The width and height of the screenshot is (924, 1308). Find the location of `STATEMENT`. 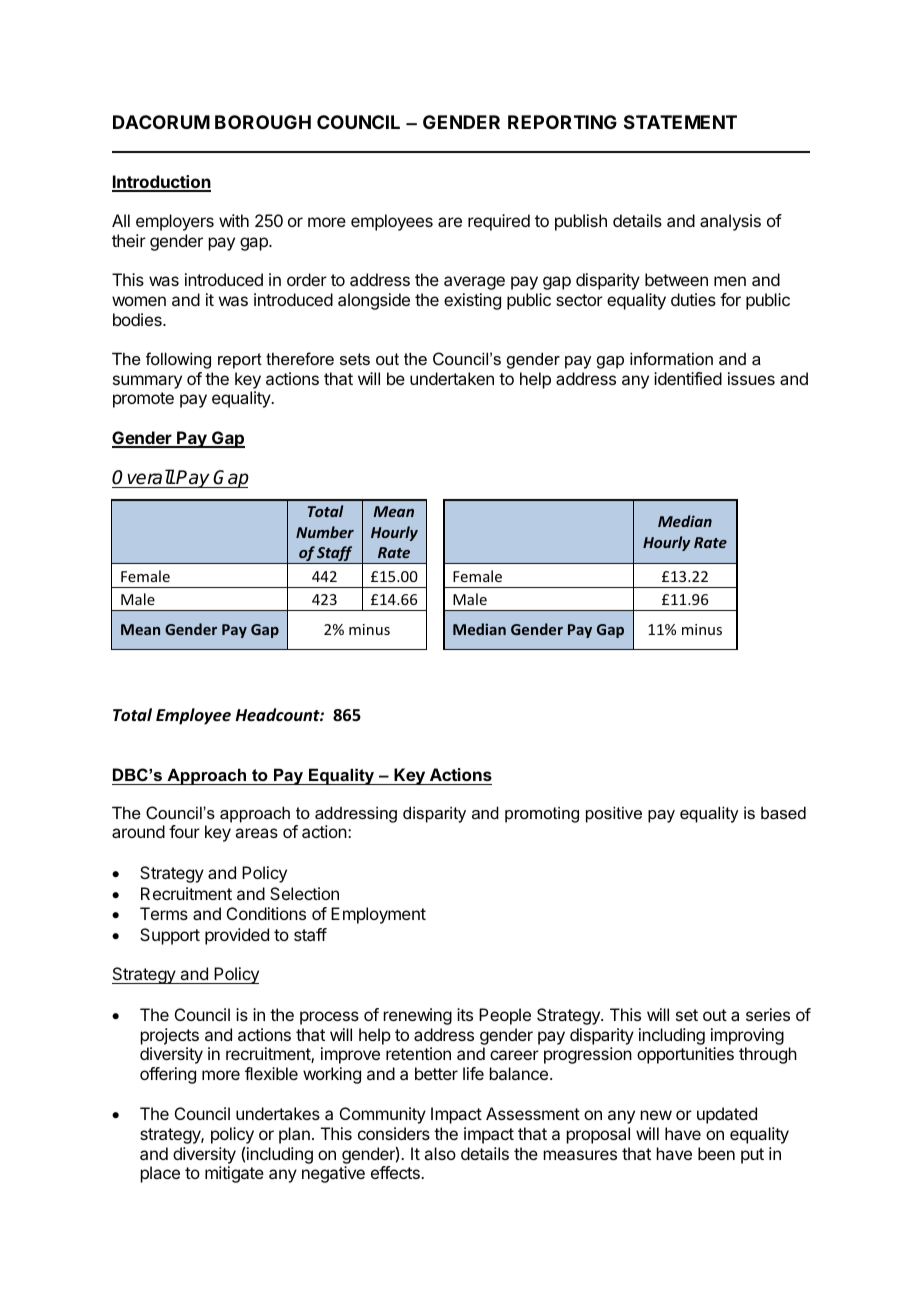

STATEMENT is located at coordinates (680, 122).
